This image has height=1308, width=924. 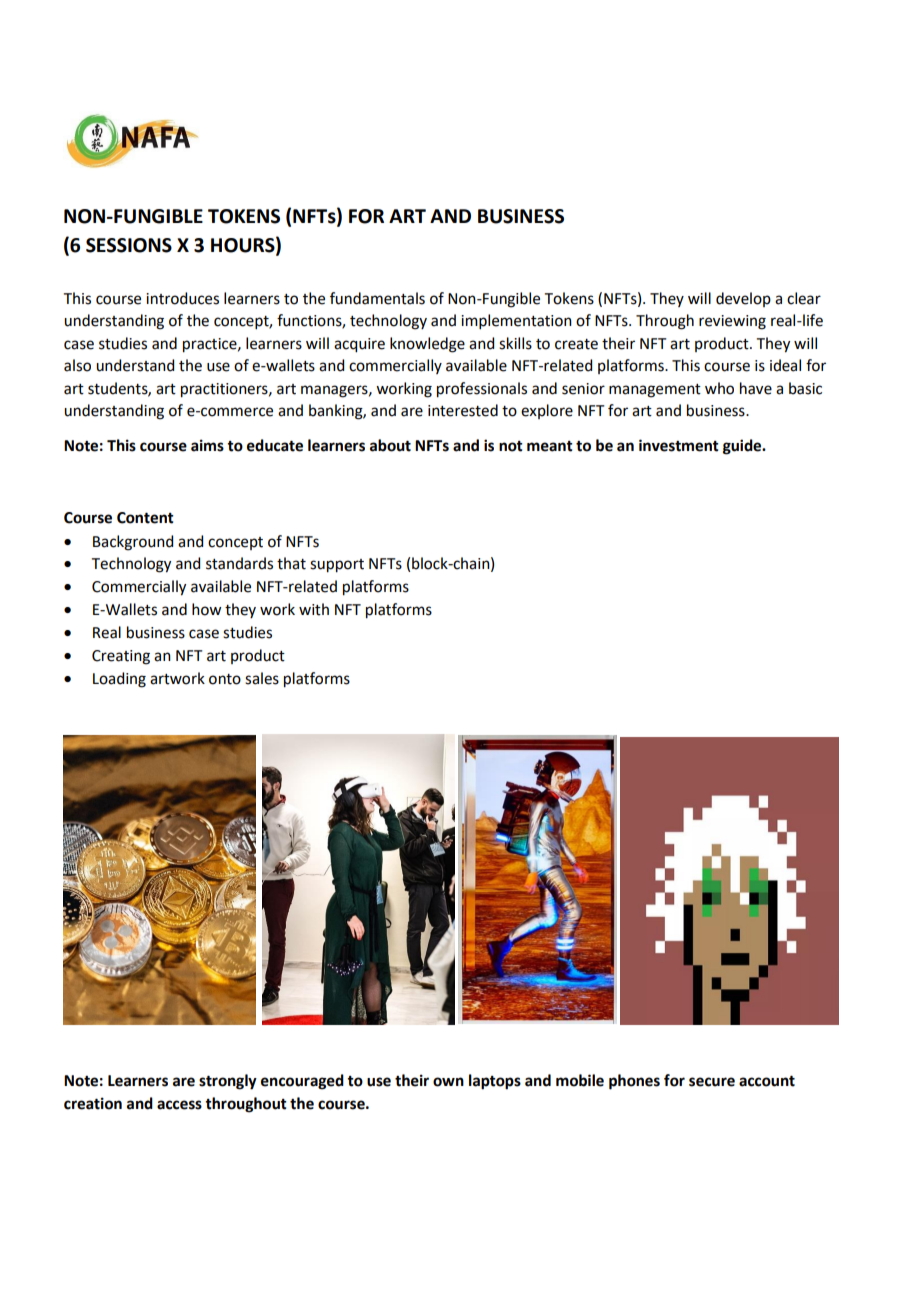 I want to click on fundamentals, so click(x=377, y=298).
